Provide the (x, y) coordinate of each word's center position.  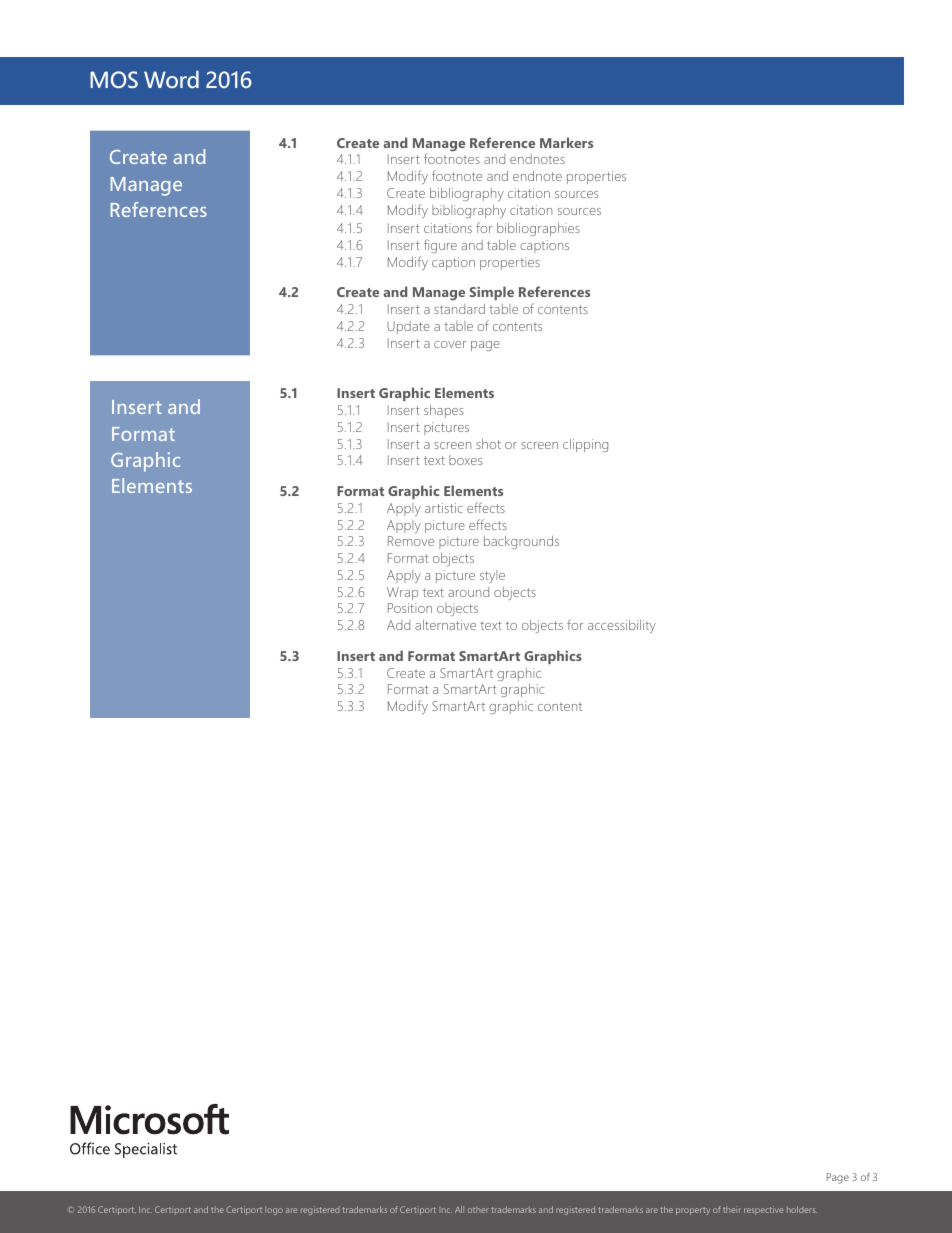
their (732, 1209)
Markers (566, 142)
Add (398, 625)
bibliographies (538, 229)
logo (274, 1210)
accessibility (622, 626)
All (459, 1209)
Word (171, 79)
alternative (445, 625)
